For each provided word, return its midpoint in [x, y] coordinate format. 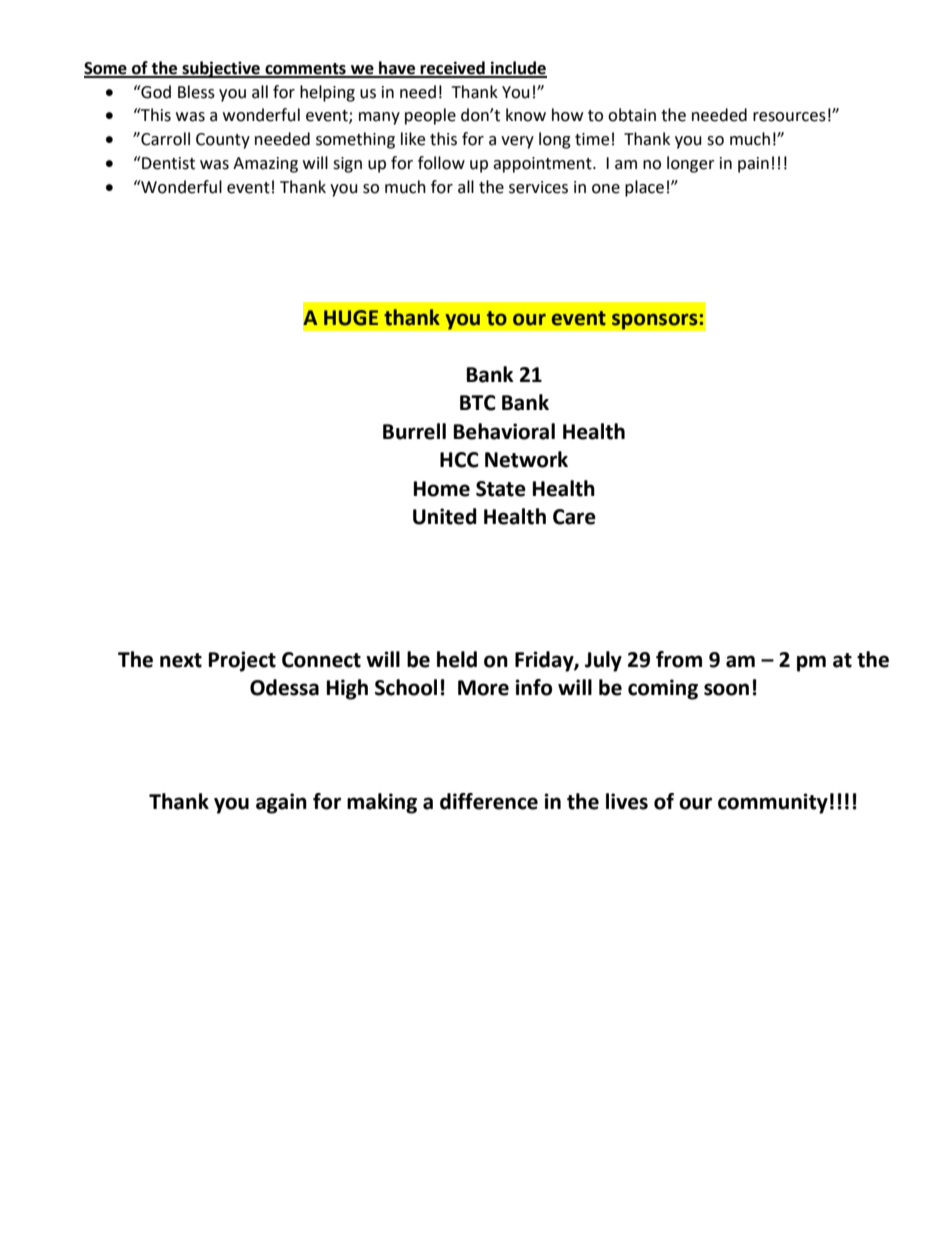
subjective [221, 69]
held [457, 659]
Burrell [414, 431]
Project [242, 661]
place [644, 188]
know [526, 115]
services [538, 187]
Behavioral [504, 431]
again [281, 803]
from [679, 659]
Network [526, 459]
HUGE [351, 318]
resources [789, 117]
